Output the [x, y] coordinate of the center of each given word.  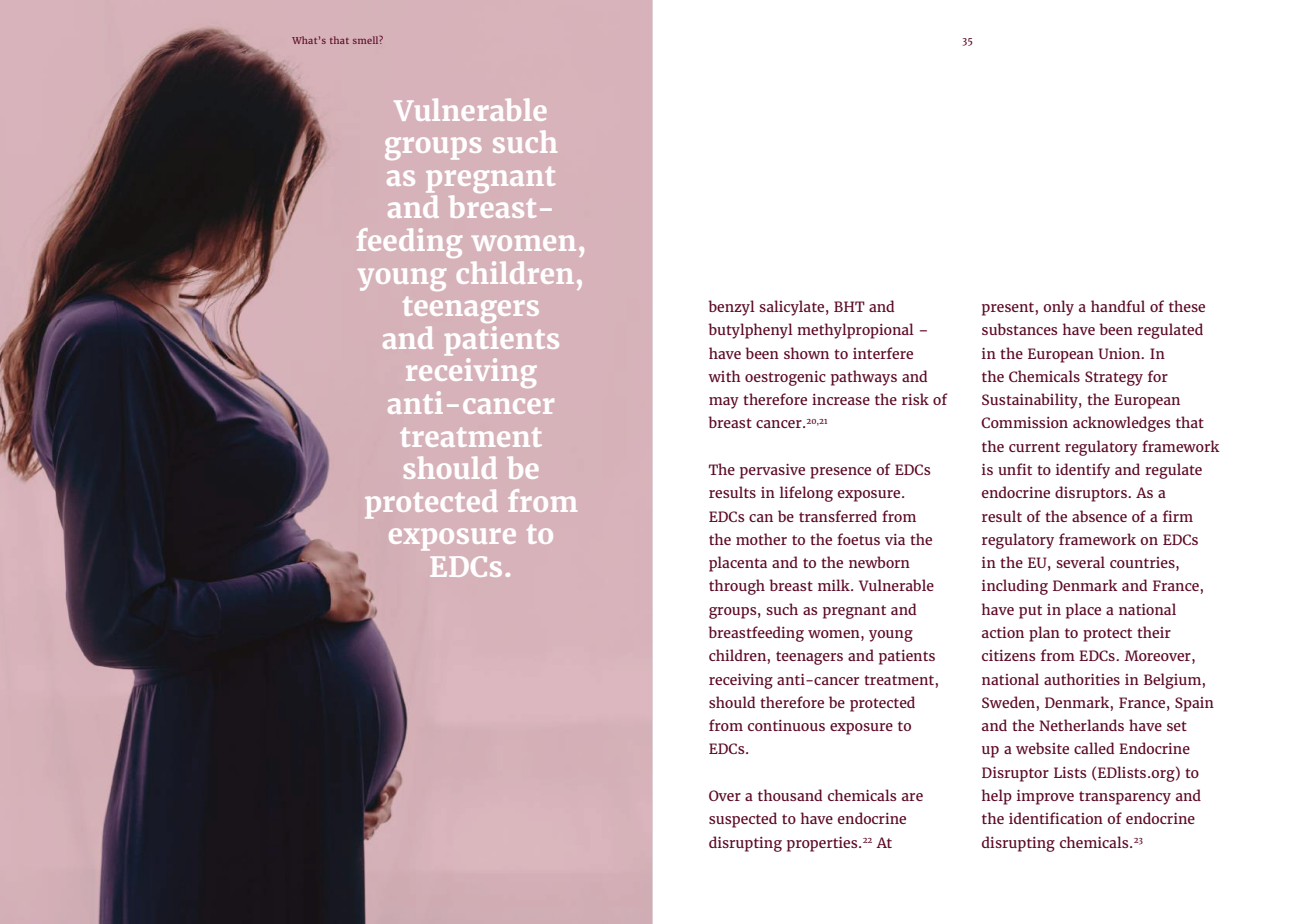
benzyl [731, 308]
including [1015, 587]
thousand [790, 795]
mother [761, 539]
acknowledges [1121, 424]
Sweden [1008, 702]
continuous [786, 725]
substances [1019, 329]
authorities [1082, 679]
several [1080, 562]
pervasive [772, 471]
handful [1118, 306]
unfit [1015, 469]
